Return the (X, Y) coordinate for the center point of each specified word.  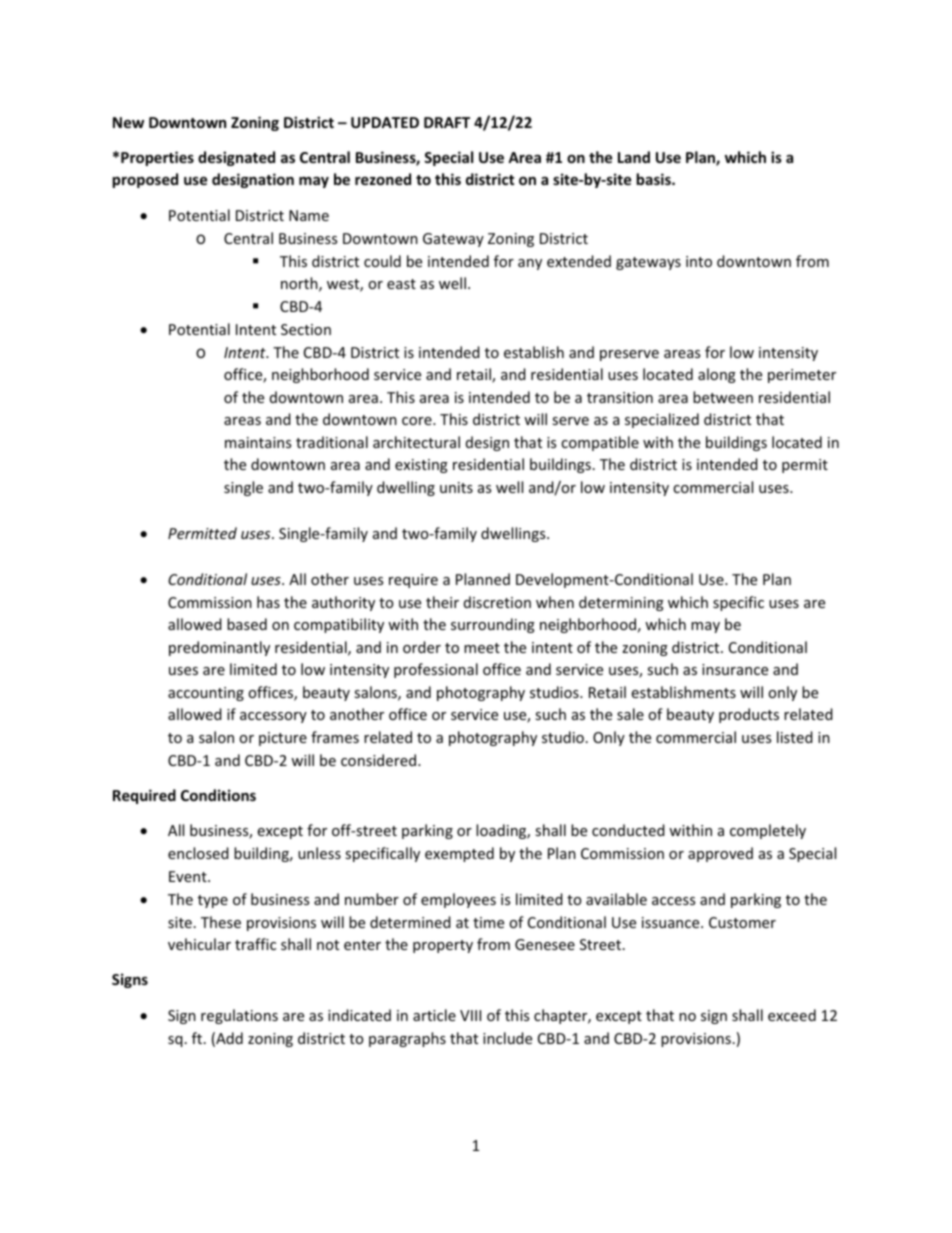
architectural (416, 442)
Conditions (218, 795)
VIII (470, 1015)
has (268, 602)
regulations (239, 1016)
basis (654, 179)
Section (306, 329)
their (442, 602)
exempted (459, 854)
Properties (157, 158)
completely (768, 831)
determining (621, 603)
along (717, 375)
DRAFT (447, 122)
